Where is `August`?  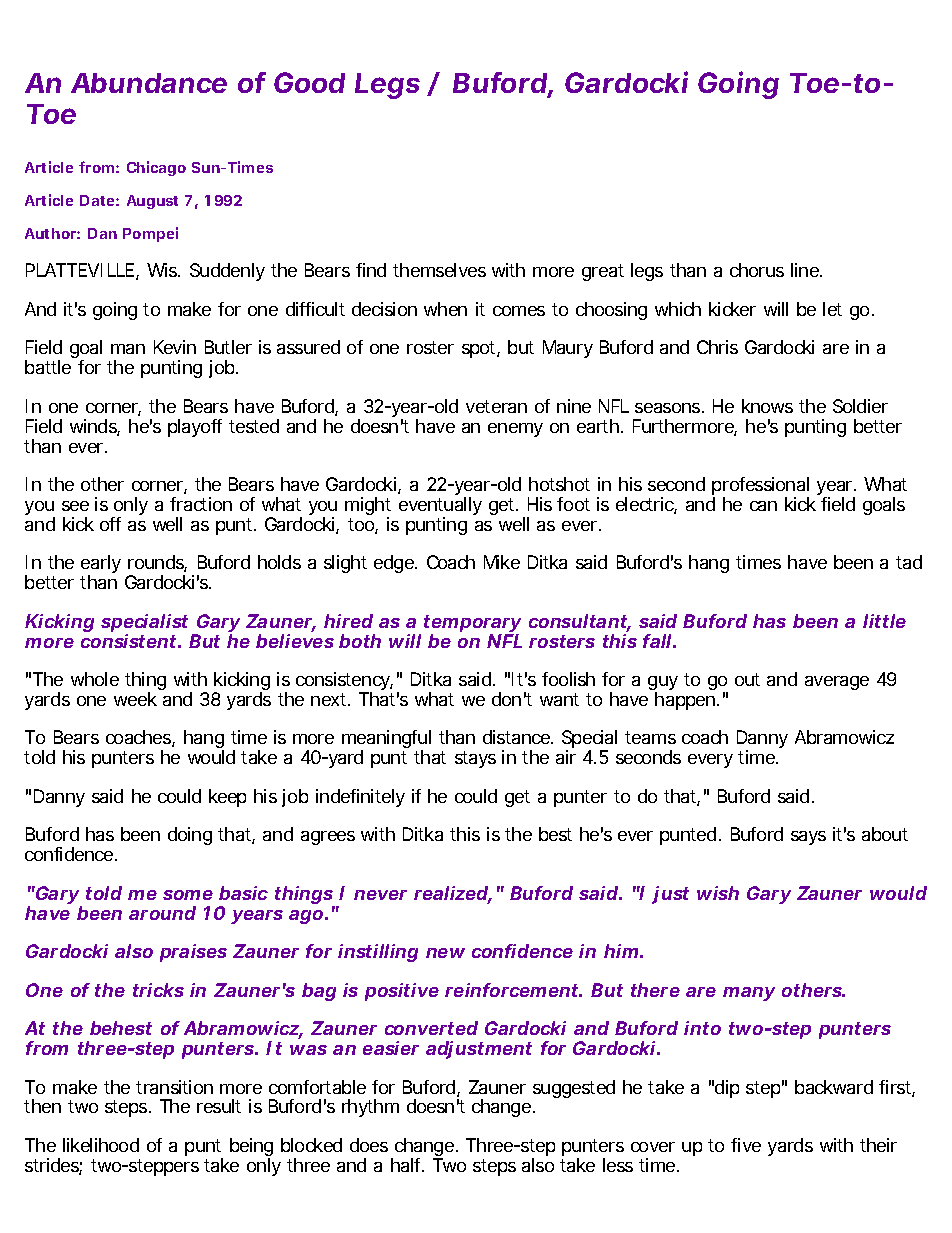 August is located at coordinates (152, 202).
